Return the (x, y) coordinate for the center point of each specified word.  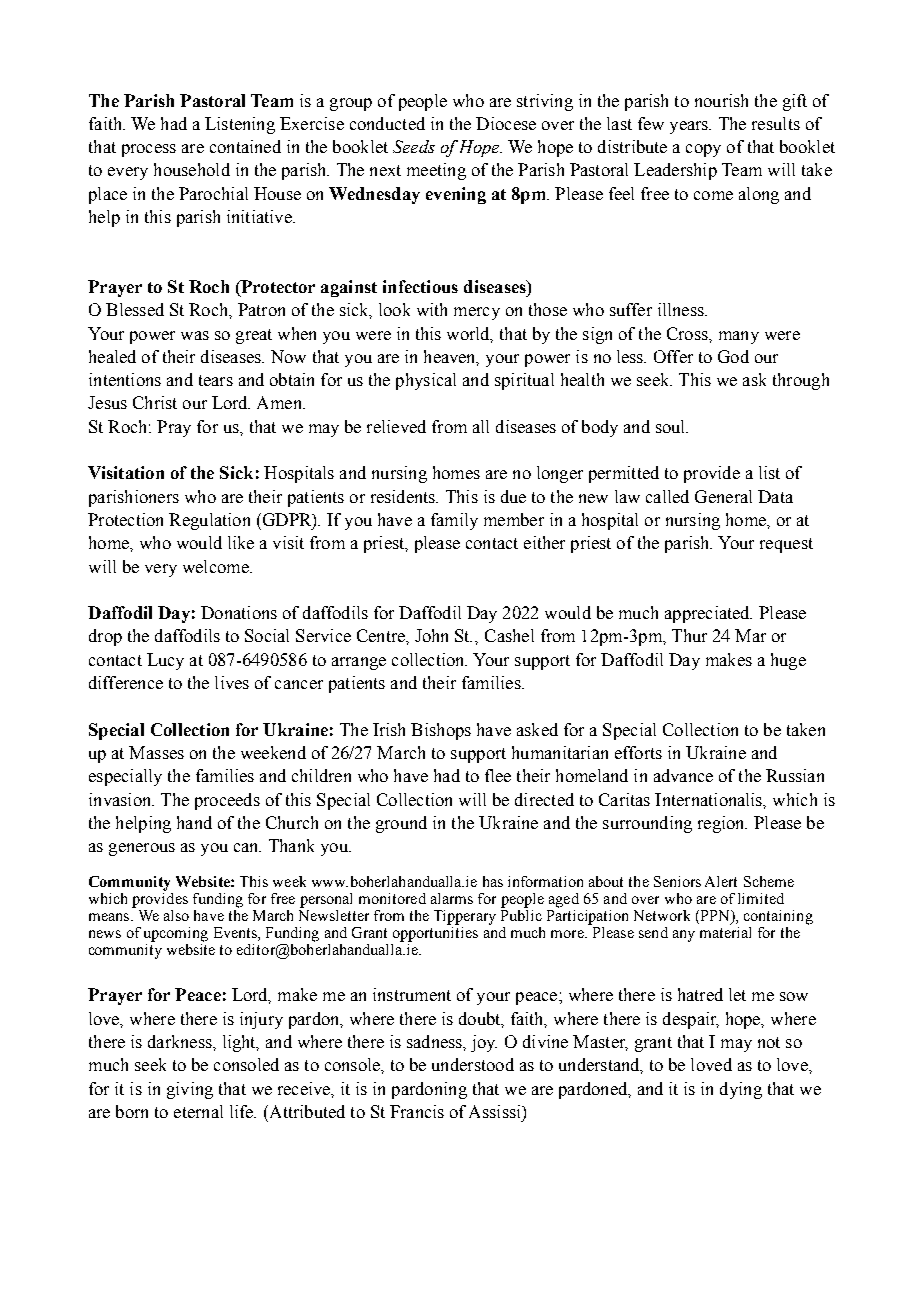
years (690, 127)
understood (473, 1064)
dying (741, 1090)
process (149, 150)
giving (190, 1090)
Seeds (414, 146)
